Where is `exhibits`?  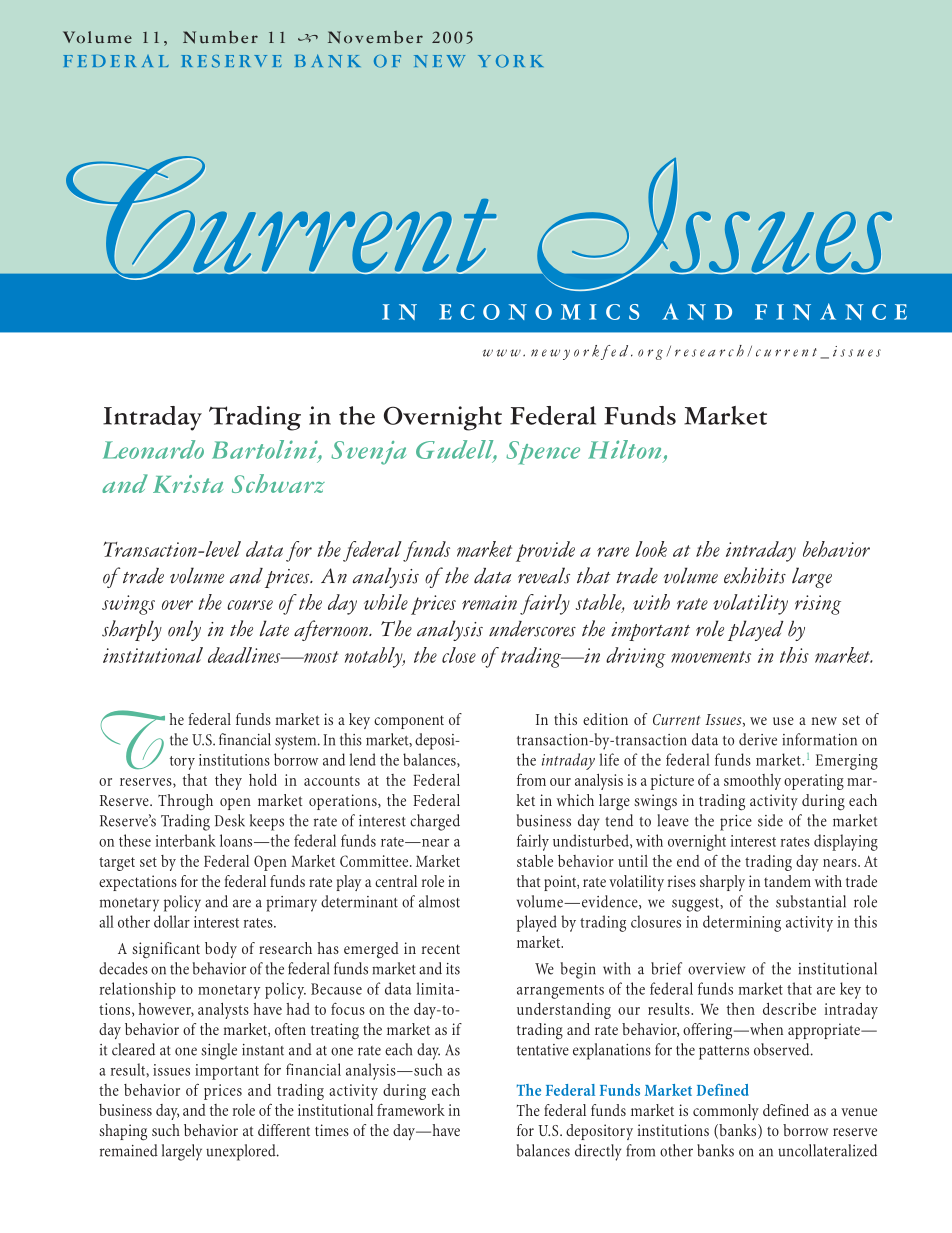
exhibits is located at coordinates (755, 575).
